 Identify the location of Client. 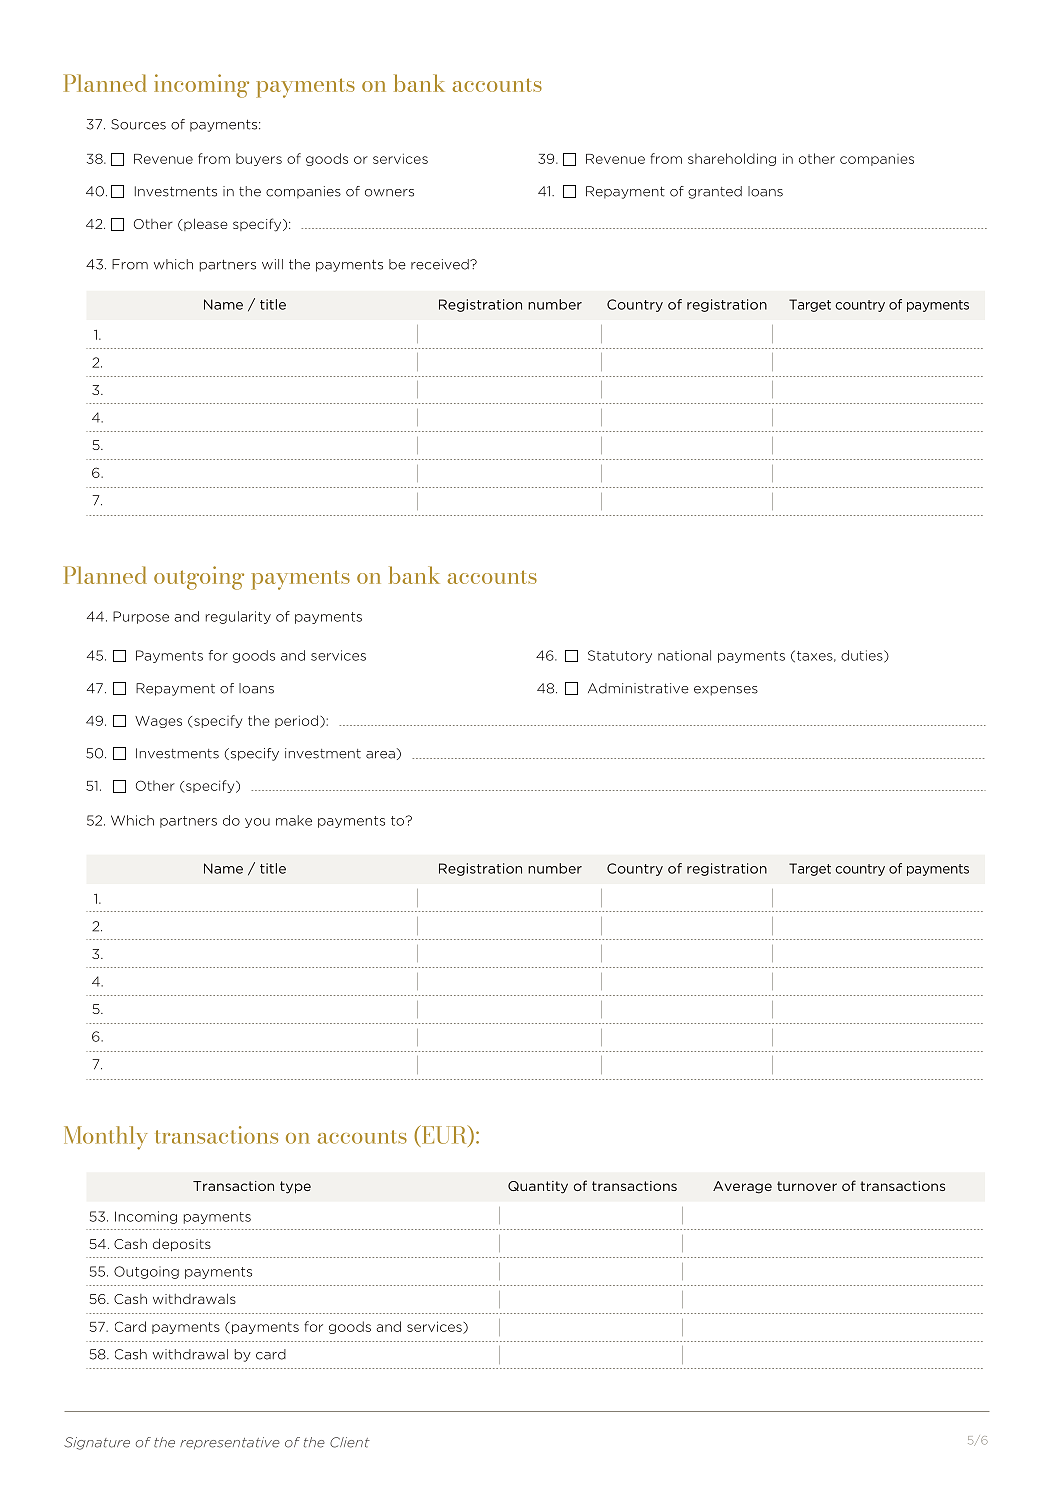
(350, 1442).
